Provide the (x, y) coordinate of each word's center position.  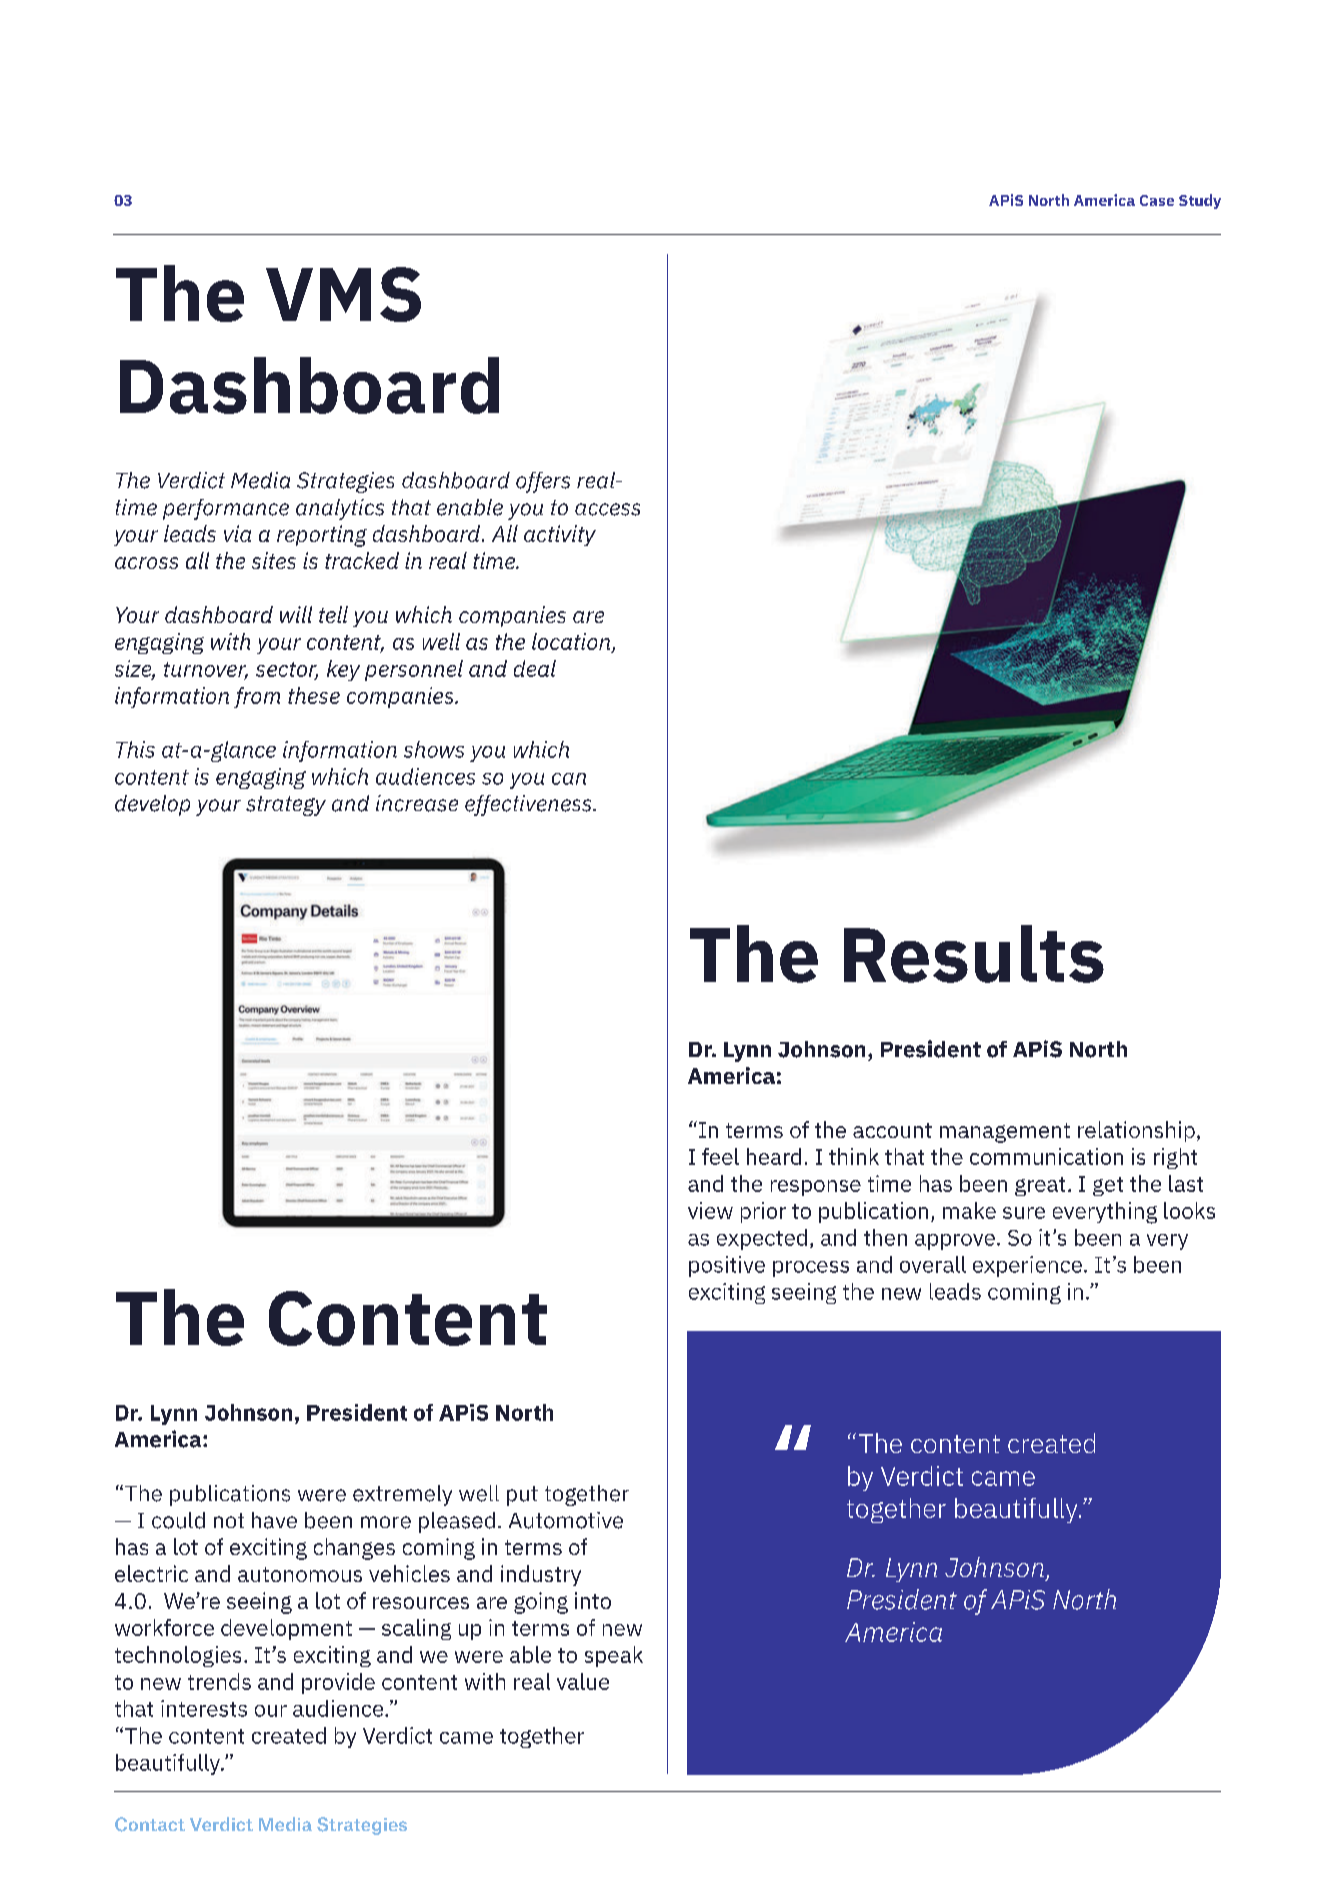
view (710, 1210)
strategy (286, 806)
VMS (343, 294)
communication (1046, 1156)
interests (204, 1708)
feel (720, 1156)
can (569, 779)
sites (274, 560)
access (607, 509)
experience (1027, 1266)
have (274, 1520)
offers (543, 482)
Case (1157, 200)
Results (974, 954)
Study (1200, 201)
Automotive (566, 1520)
